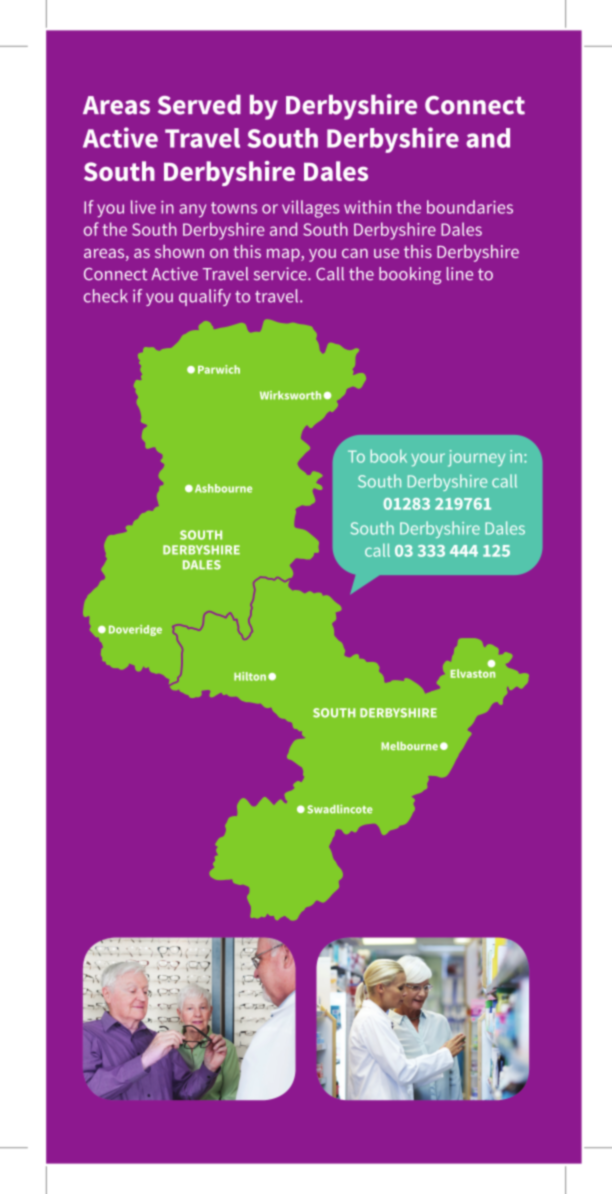 This screenshot has height=1194, width=612. Describe the element at coordinates (310, 209) in the screenshot. I see `villages` at that location.
